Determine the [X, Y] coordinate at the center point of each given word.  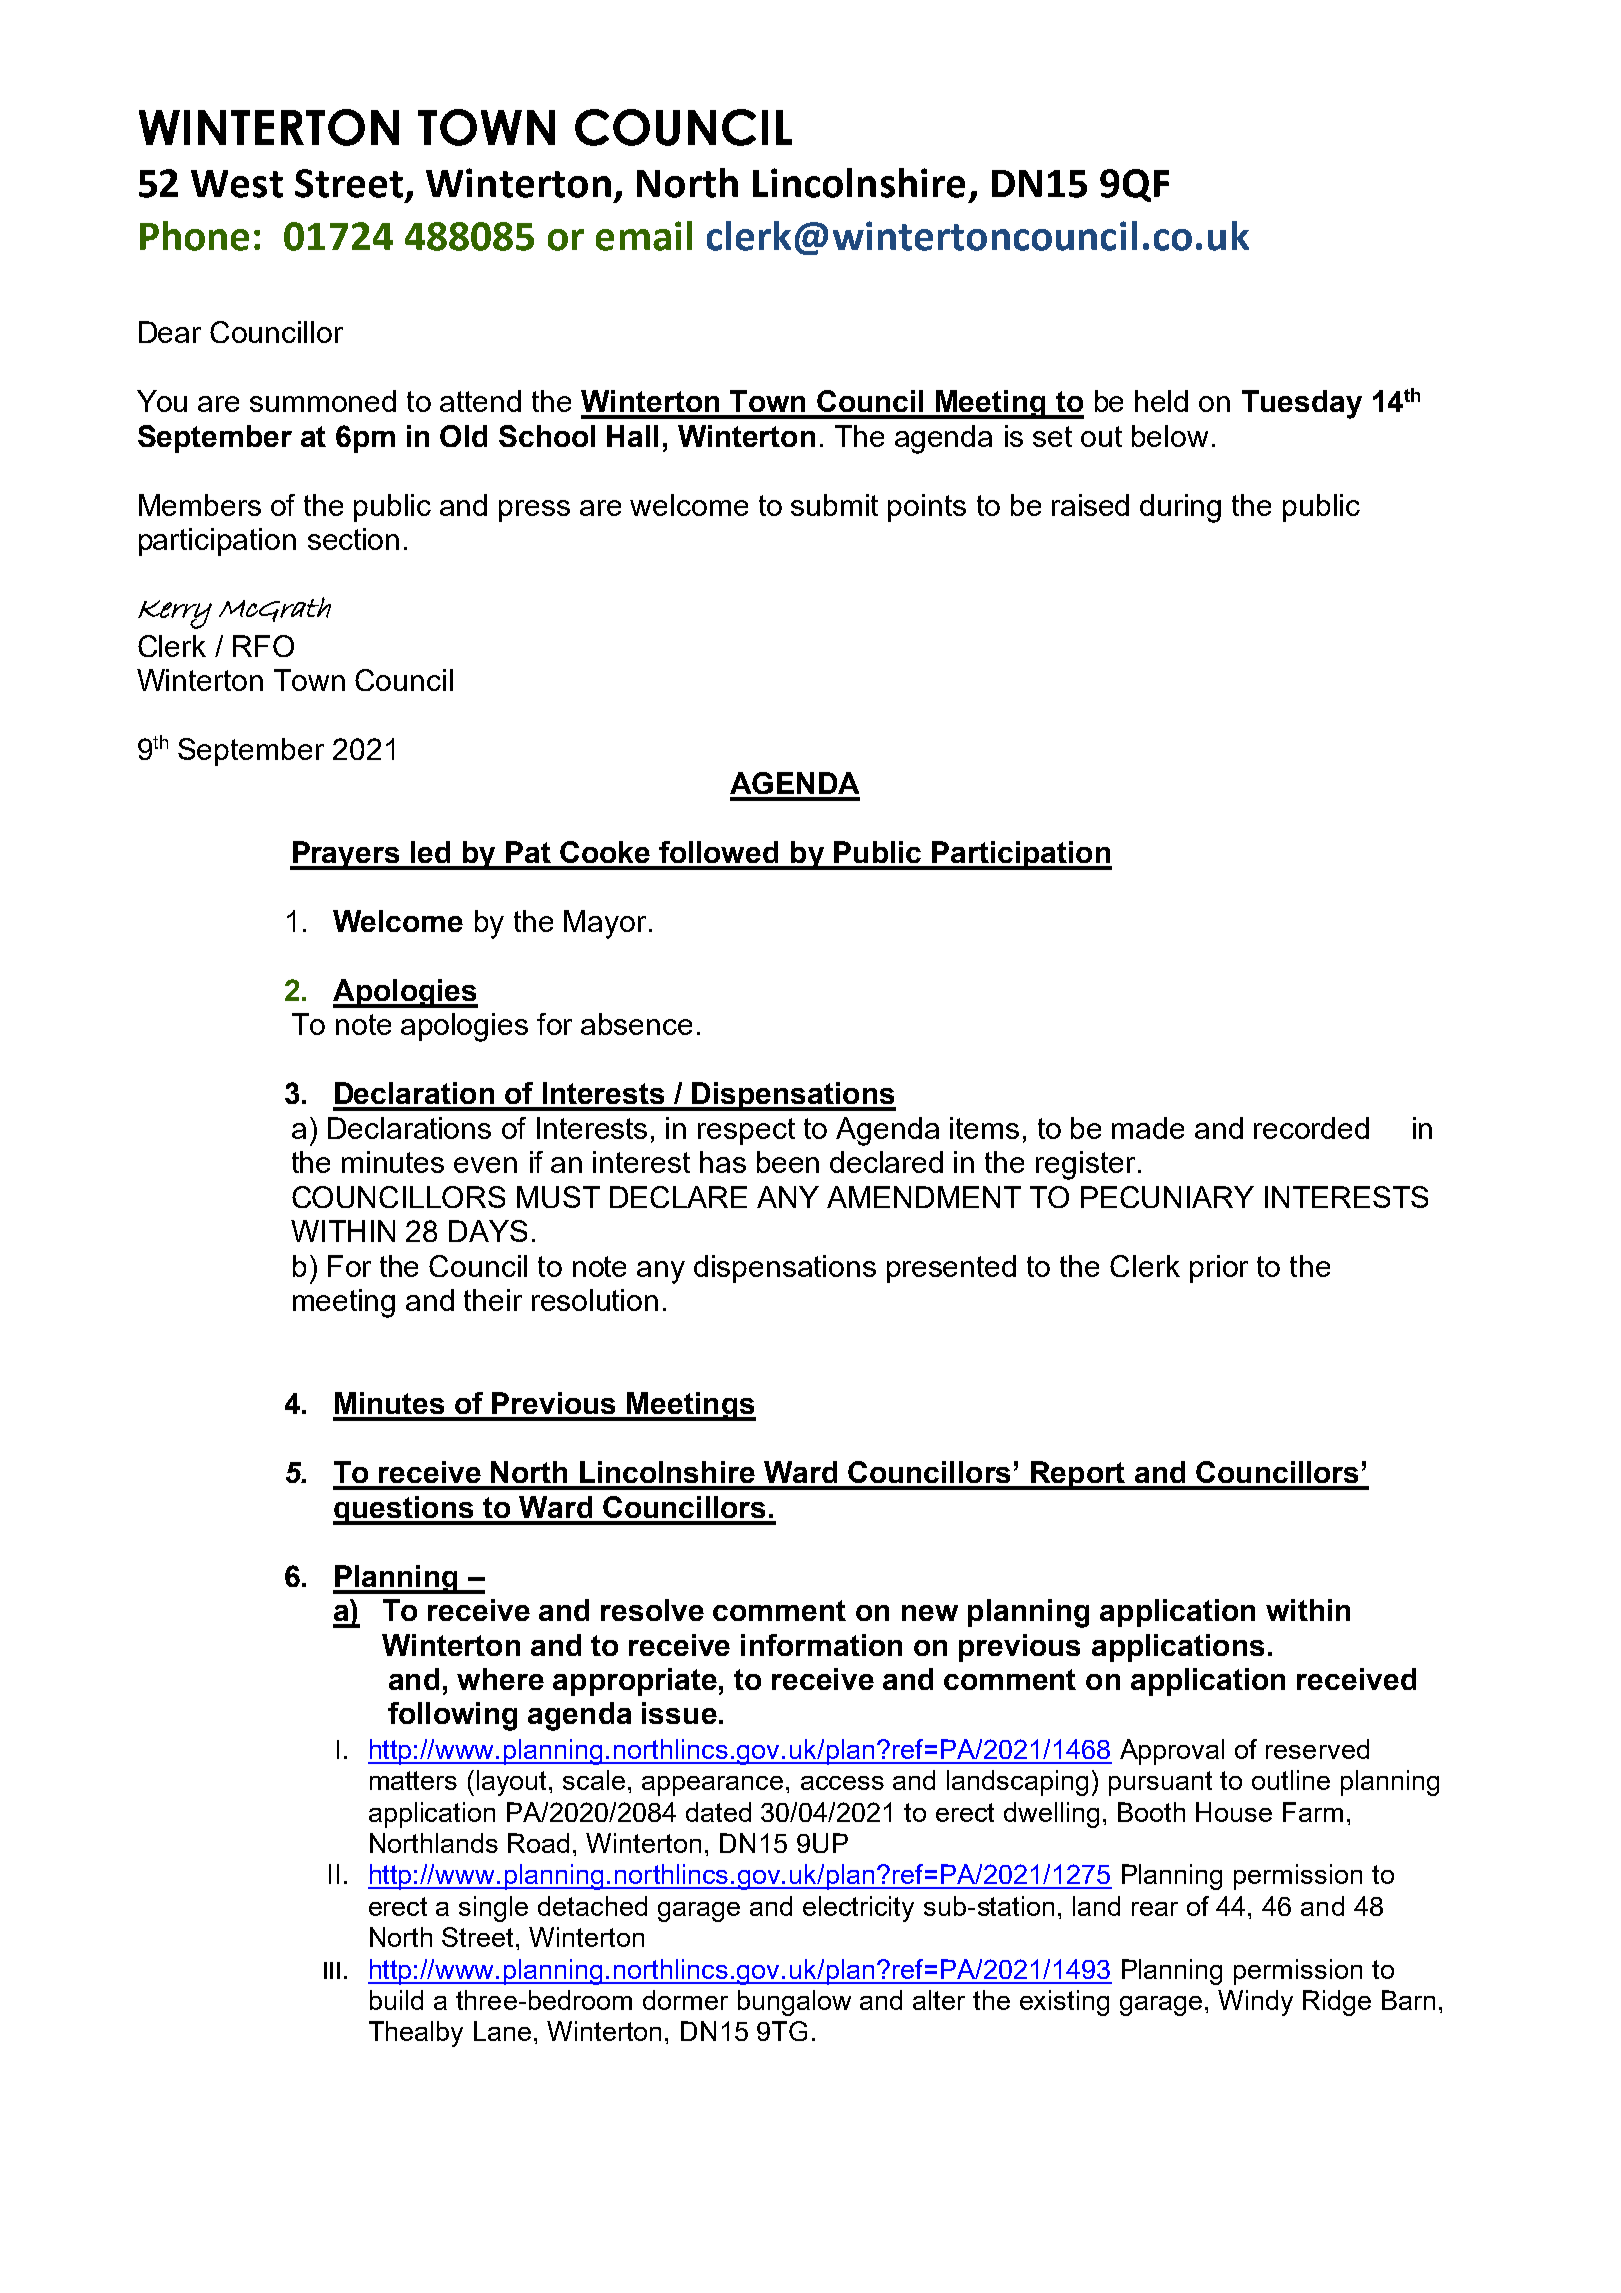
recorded [1311, 1128]
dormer [685, 2000]
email [644, 236]
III [332, 1970]
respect [746, 1131]
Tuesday [1302, 404]
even [485, 1165]
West [237, 184]
